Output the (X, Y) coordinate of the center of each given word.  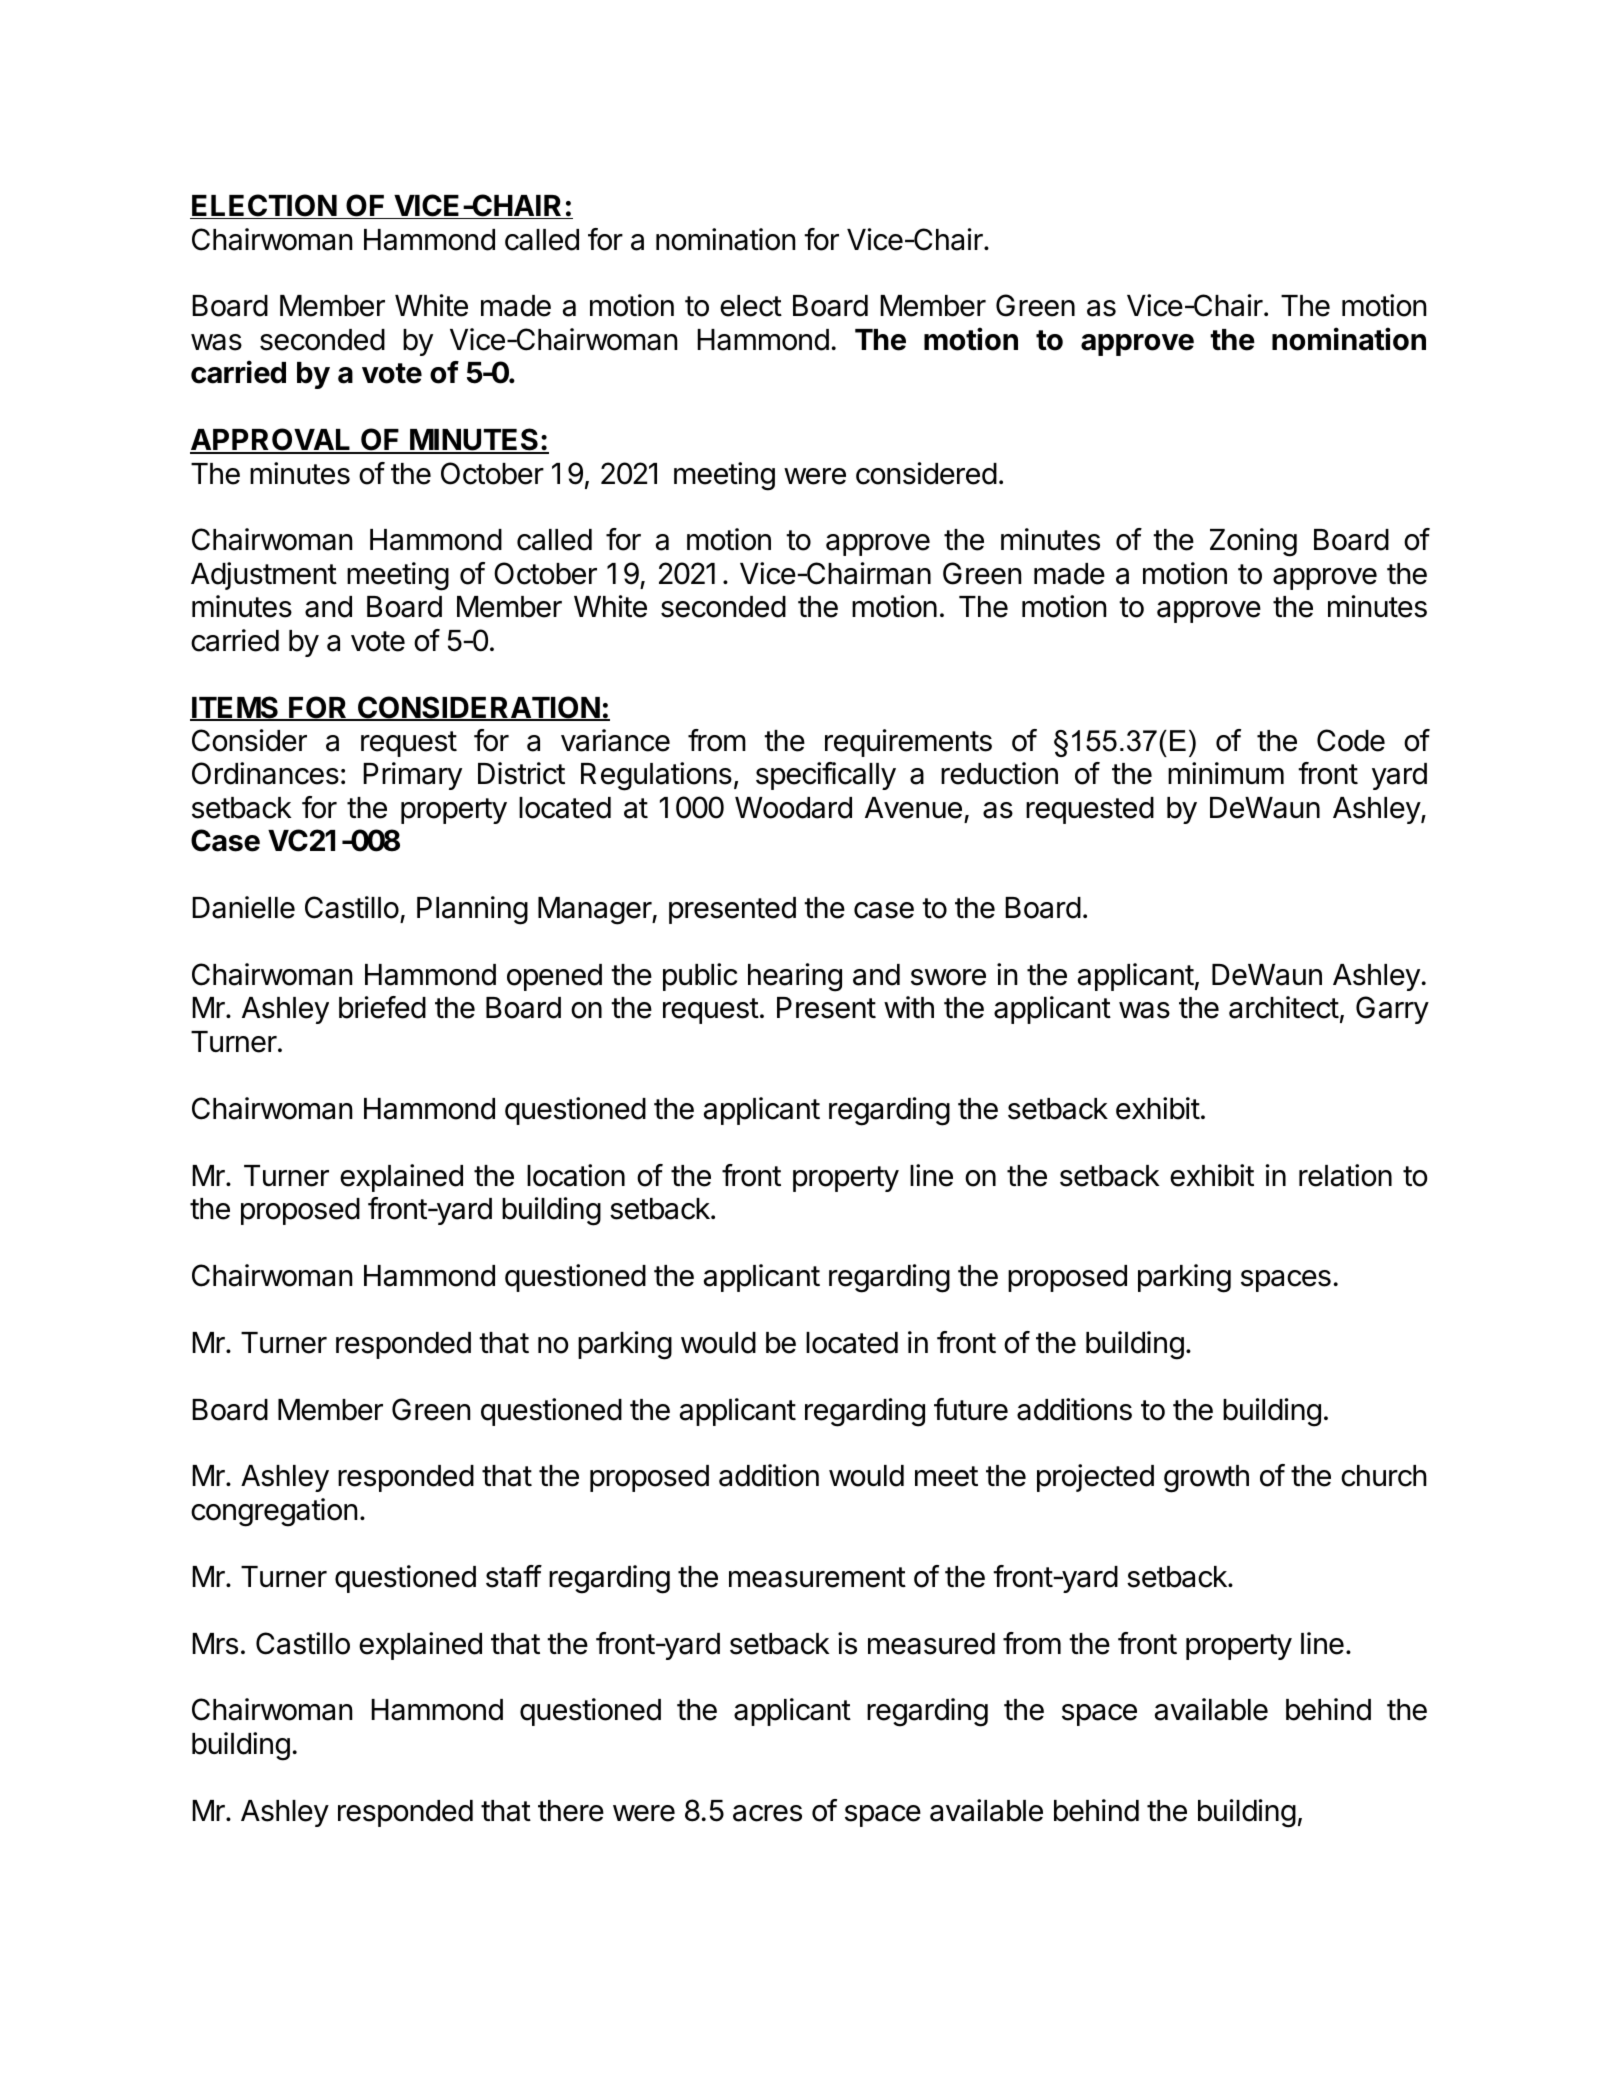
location (576, 1175)
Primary (412, 776)
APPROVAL (272, 441)
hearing (795, 977)
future (971, 1409)
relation (1345, 1175)
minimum (1226, 773)
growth (1206, 1479)
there (571, 1811)
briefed (382, 1007)
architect (1284, 1007)
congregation (274, 1512)
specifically (826, 776)
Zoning (1253, 542)
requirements (908, 743)
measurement (817, 1577)
